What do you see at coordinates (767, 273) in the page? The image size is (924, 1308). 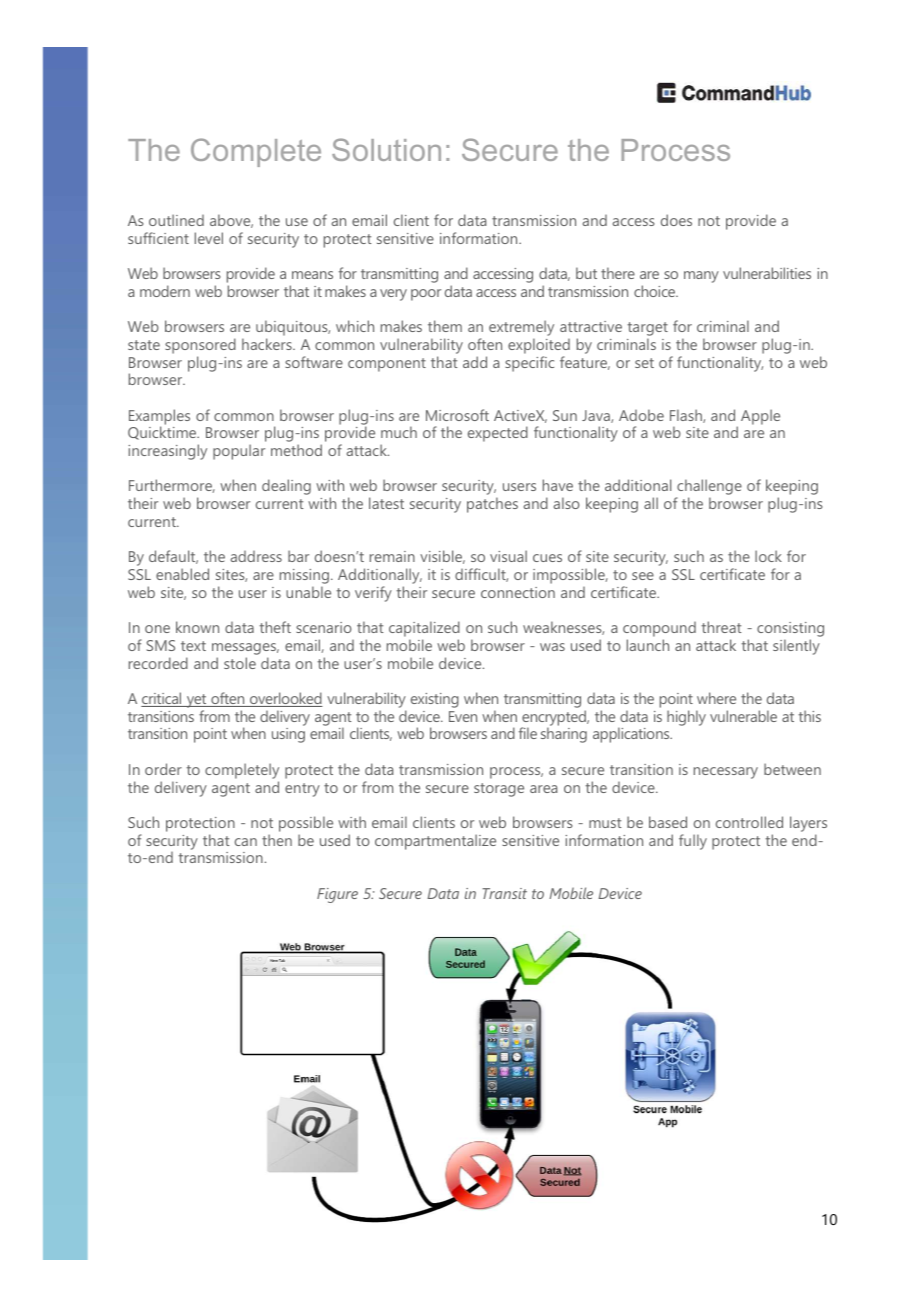 I see `vulnerabilities` at bounding box center [767, 273].
